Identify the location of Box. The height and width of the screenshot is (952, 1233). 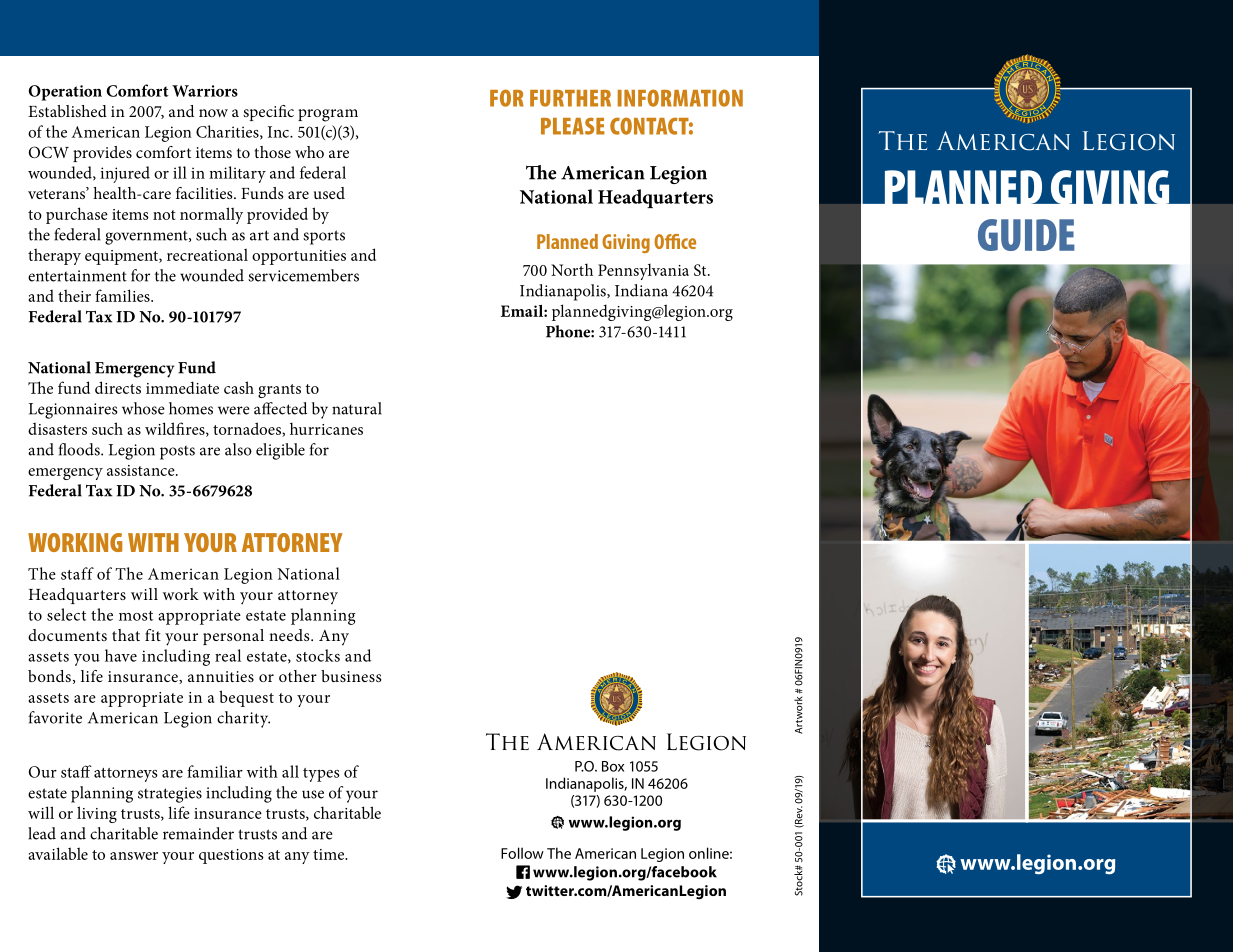
(613, 766).
